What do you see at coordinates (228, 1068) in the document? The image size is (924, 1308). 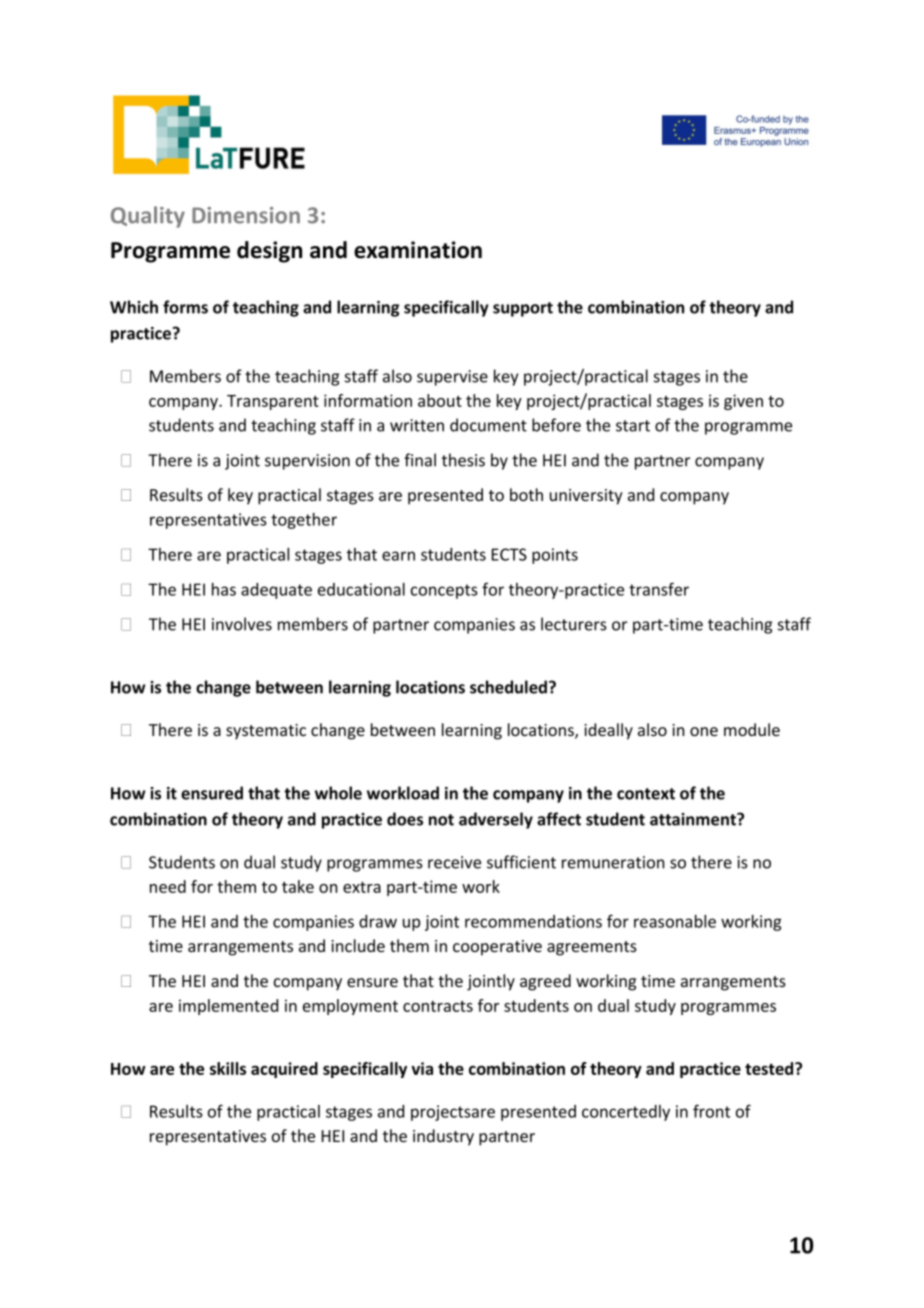 I see `skills` at bounding box center [228, 1068].
